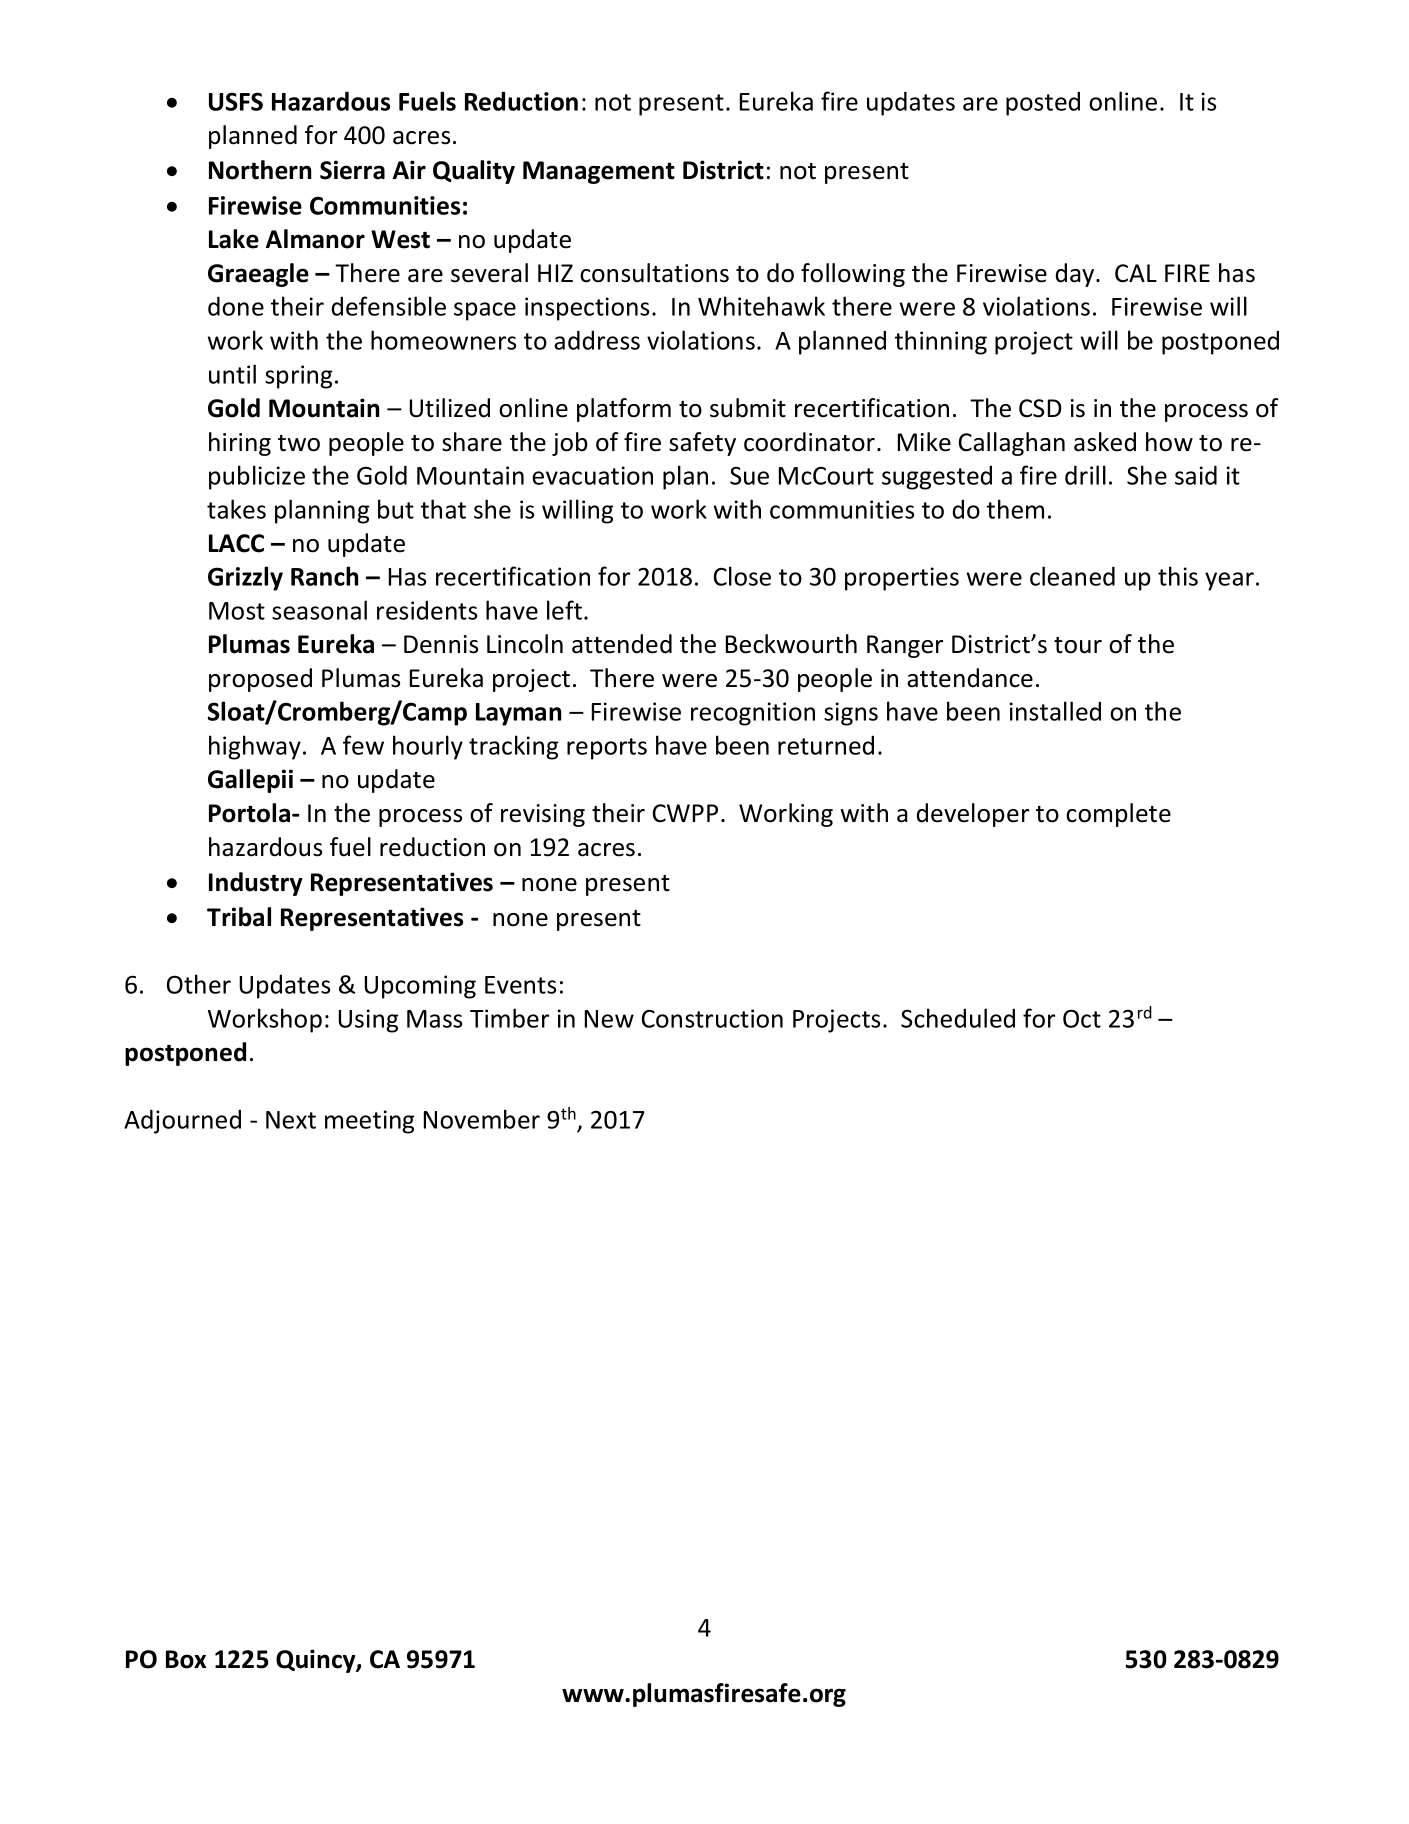  Describe the element at coordinates (1078, 645) in the screenshot. I see `tour` at that location.
